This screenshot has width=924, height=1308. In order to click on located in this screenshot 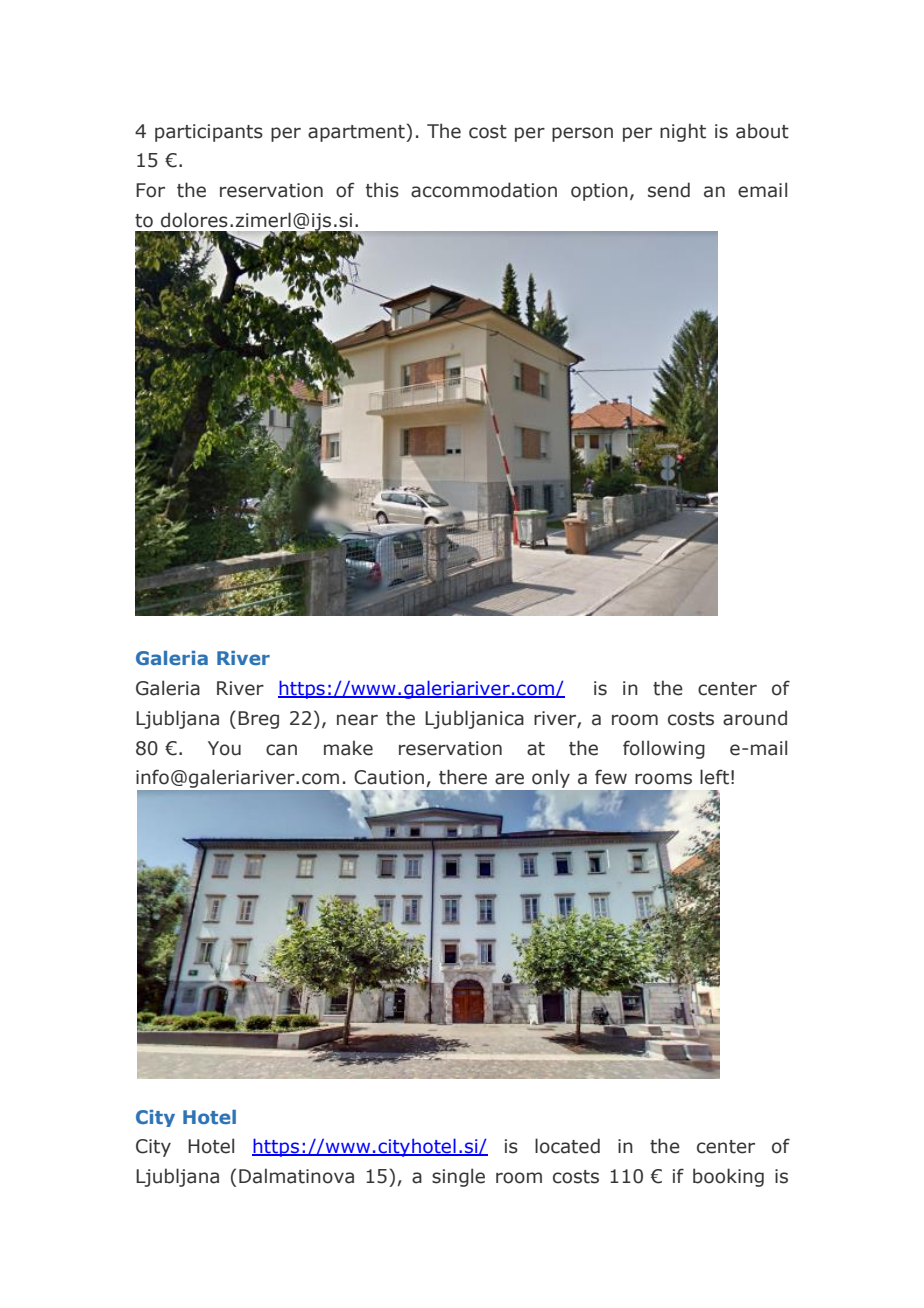, I will do `click(567, 1146)`.
